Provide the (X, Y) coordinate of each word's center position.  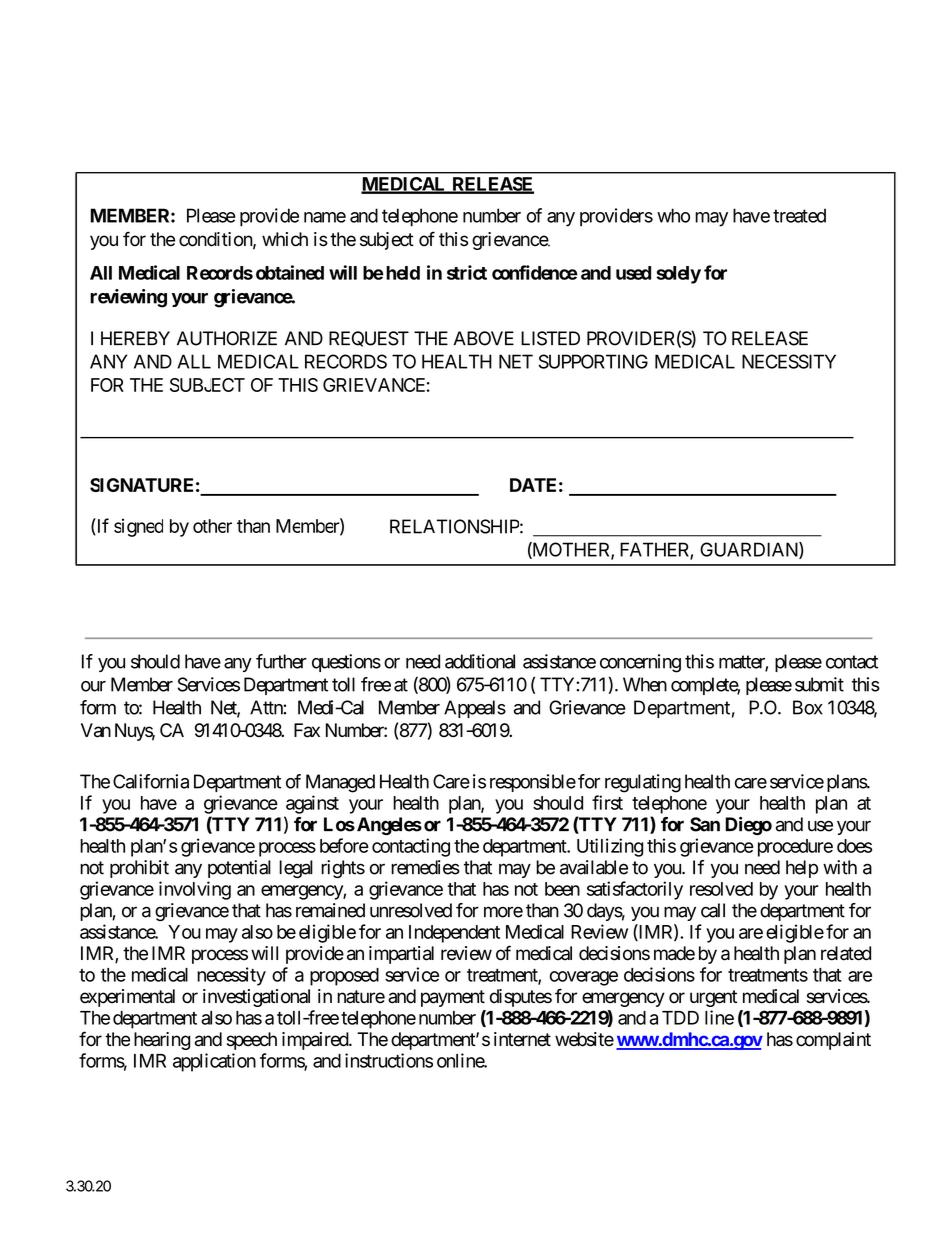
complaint (833, 1041)
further (281, 661)
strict (467, 272)
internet (522, 1039)
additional (480, 661)
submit (819, 684)
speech (252, 1041)
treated (799, 215)
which (285, 239)
